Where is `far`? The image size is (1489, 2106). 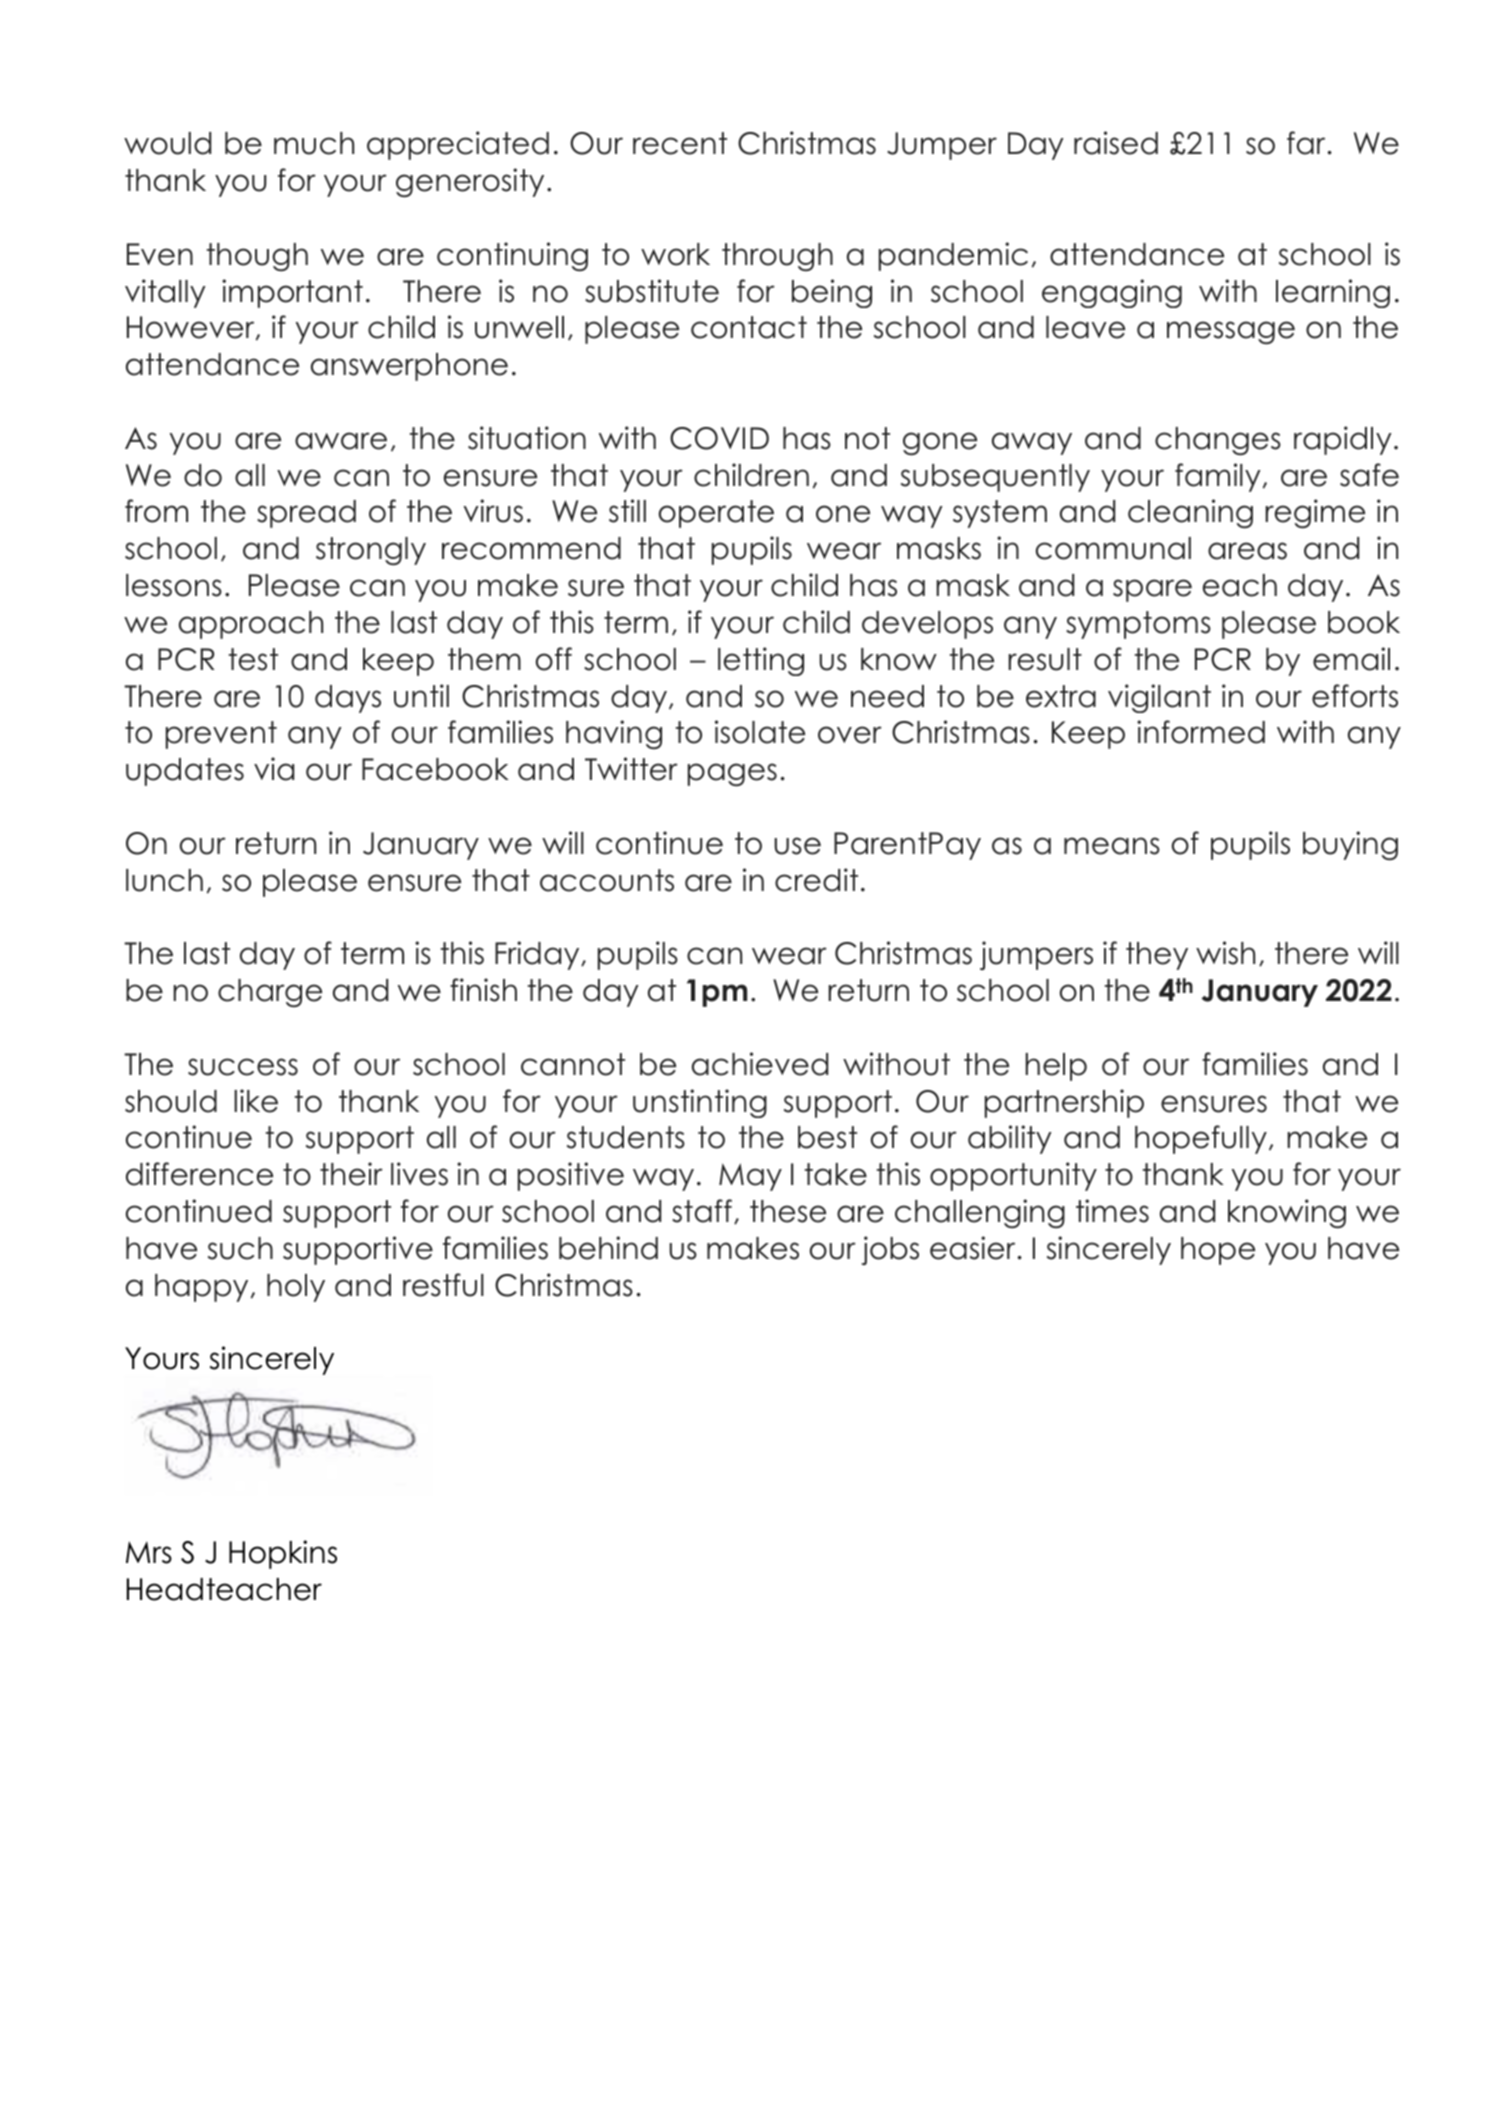 far is located at coordinates (1306, 143).
